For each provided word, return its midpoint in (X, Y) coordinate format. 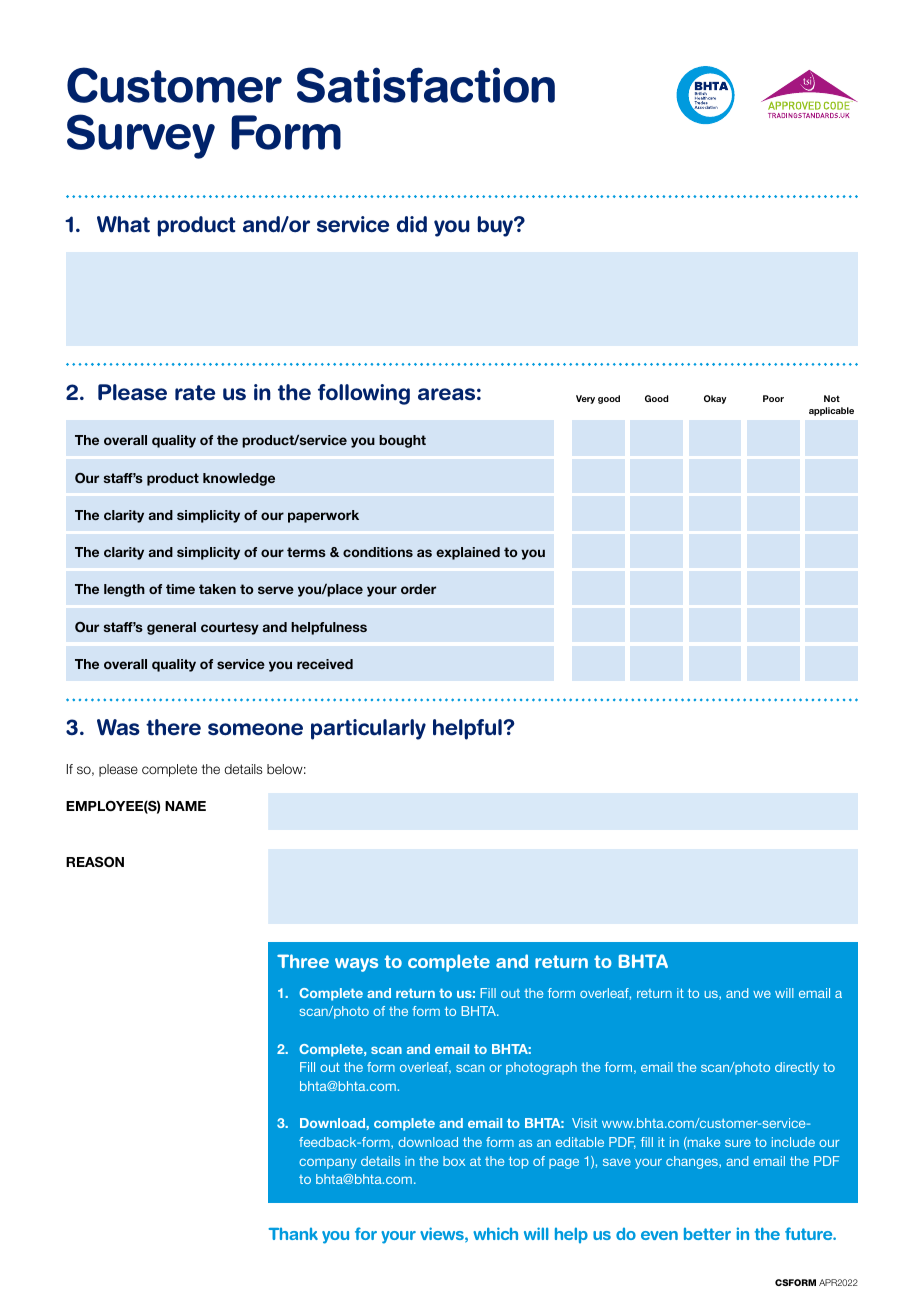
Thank (293, 1234)
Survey (141, 136)
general (171, 628)
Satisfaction (426, 85)
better (707, 1234)
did (412, 224)
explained (468, 553)
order (418, 589)
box (454, 1161)
